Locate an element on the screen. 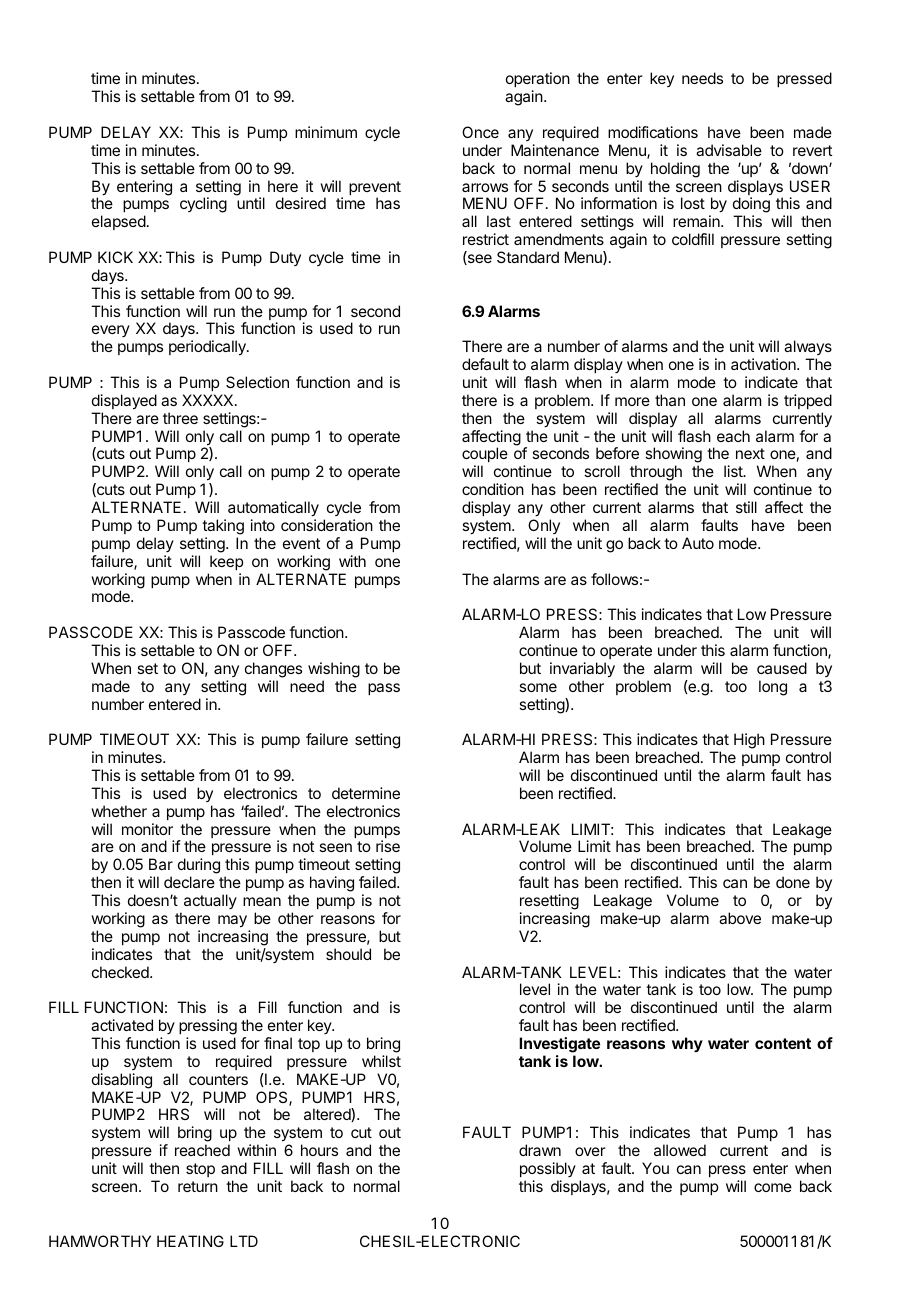  possibly is located at coordinates (548, 1169).
